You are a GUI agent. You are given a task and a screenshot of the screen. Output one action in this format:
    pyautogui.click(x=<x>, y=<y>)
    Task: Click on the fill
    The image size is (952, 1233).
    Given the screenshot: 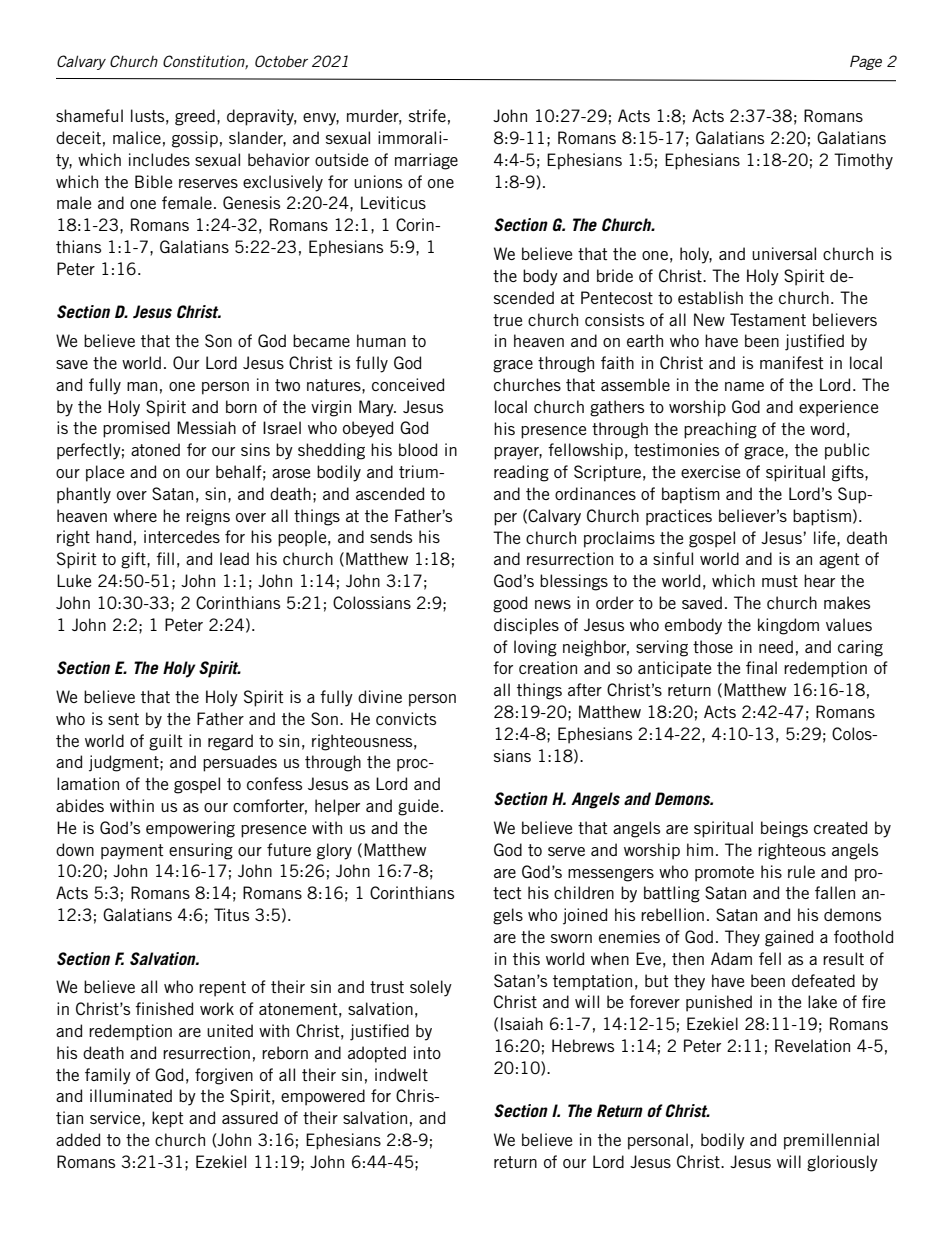 What is the action you would take?
    pyautogui.click(x=165, y=558)
